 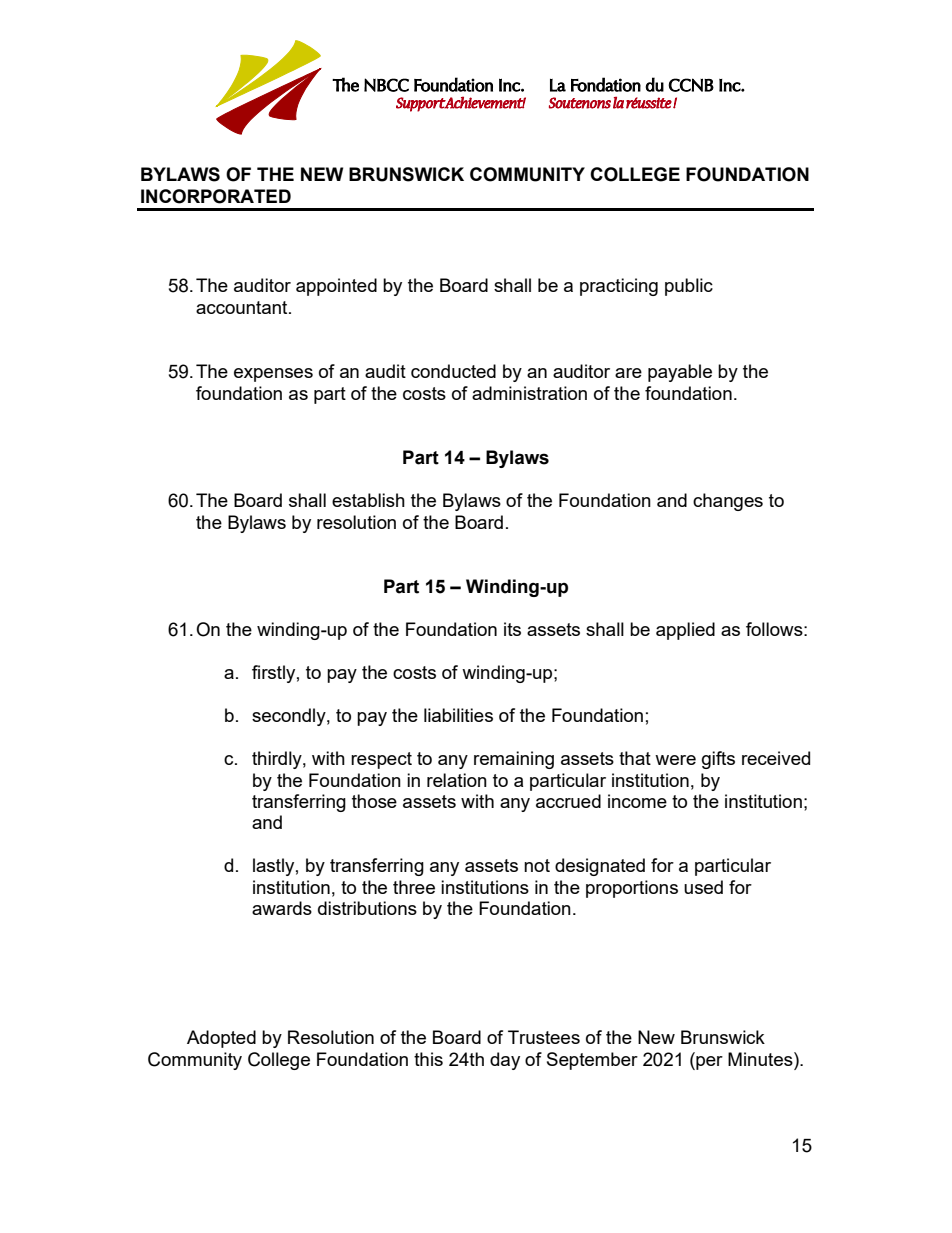 I want to click on establish, so click(x=368, y=500).
